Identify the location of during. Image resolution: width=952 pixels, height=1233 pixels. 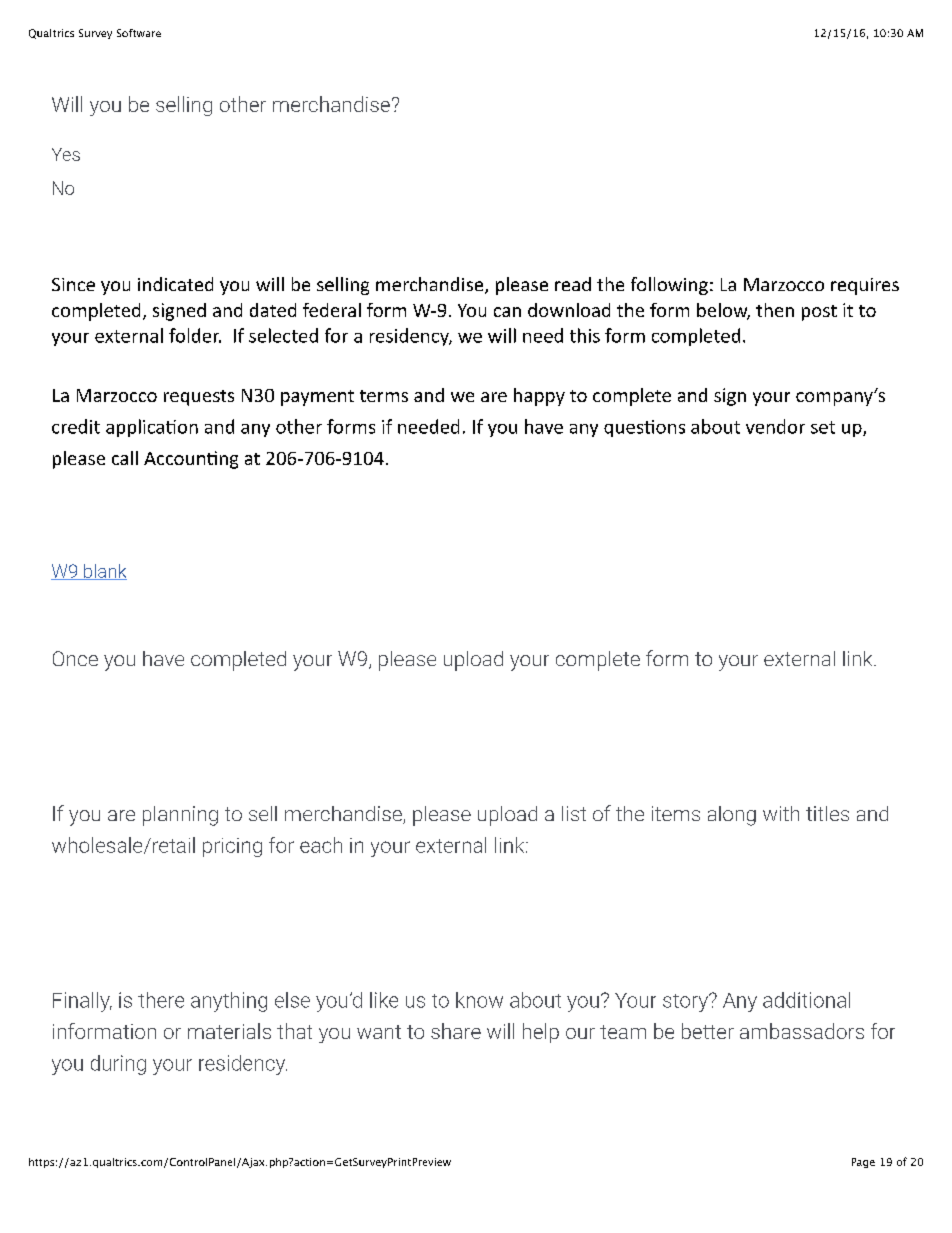
(118, 1065).
